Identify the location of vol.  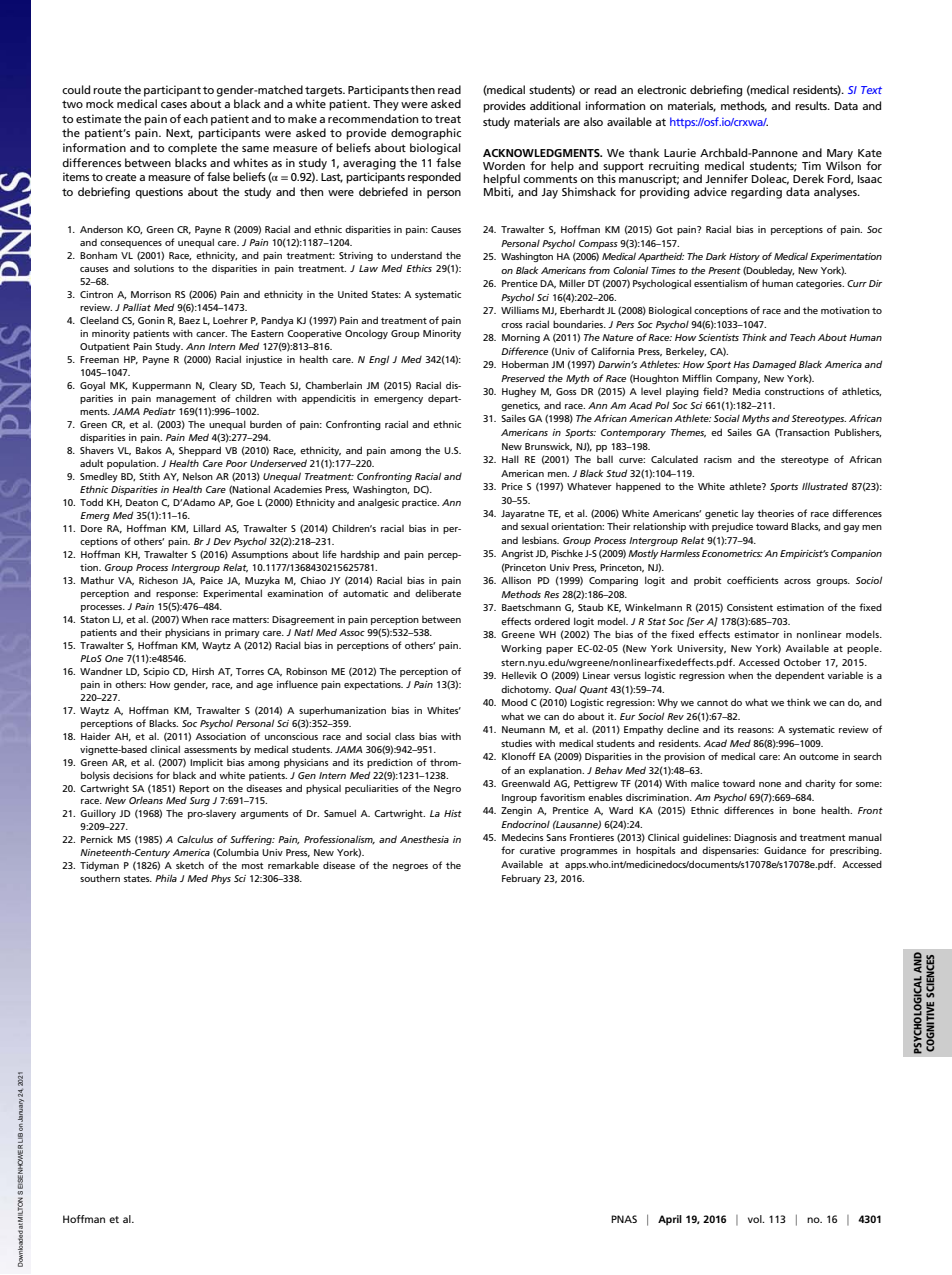
(756, 1219).
